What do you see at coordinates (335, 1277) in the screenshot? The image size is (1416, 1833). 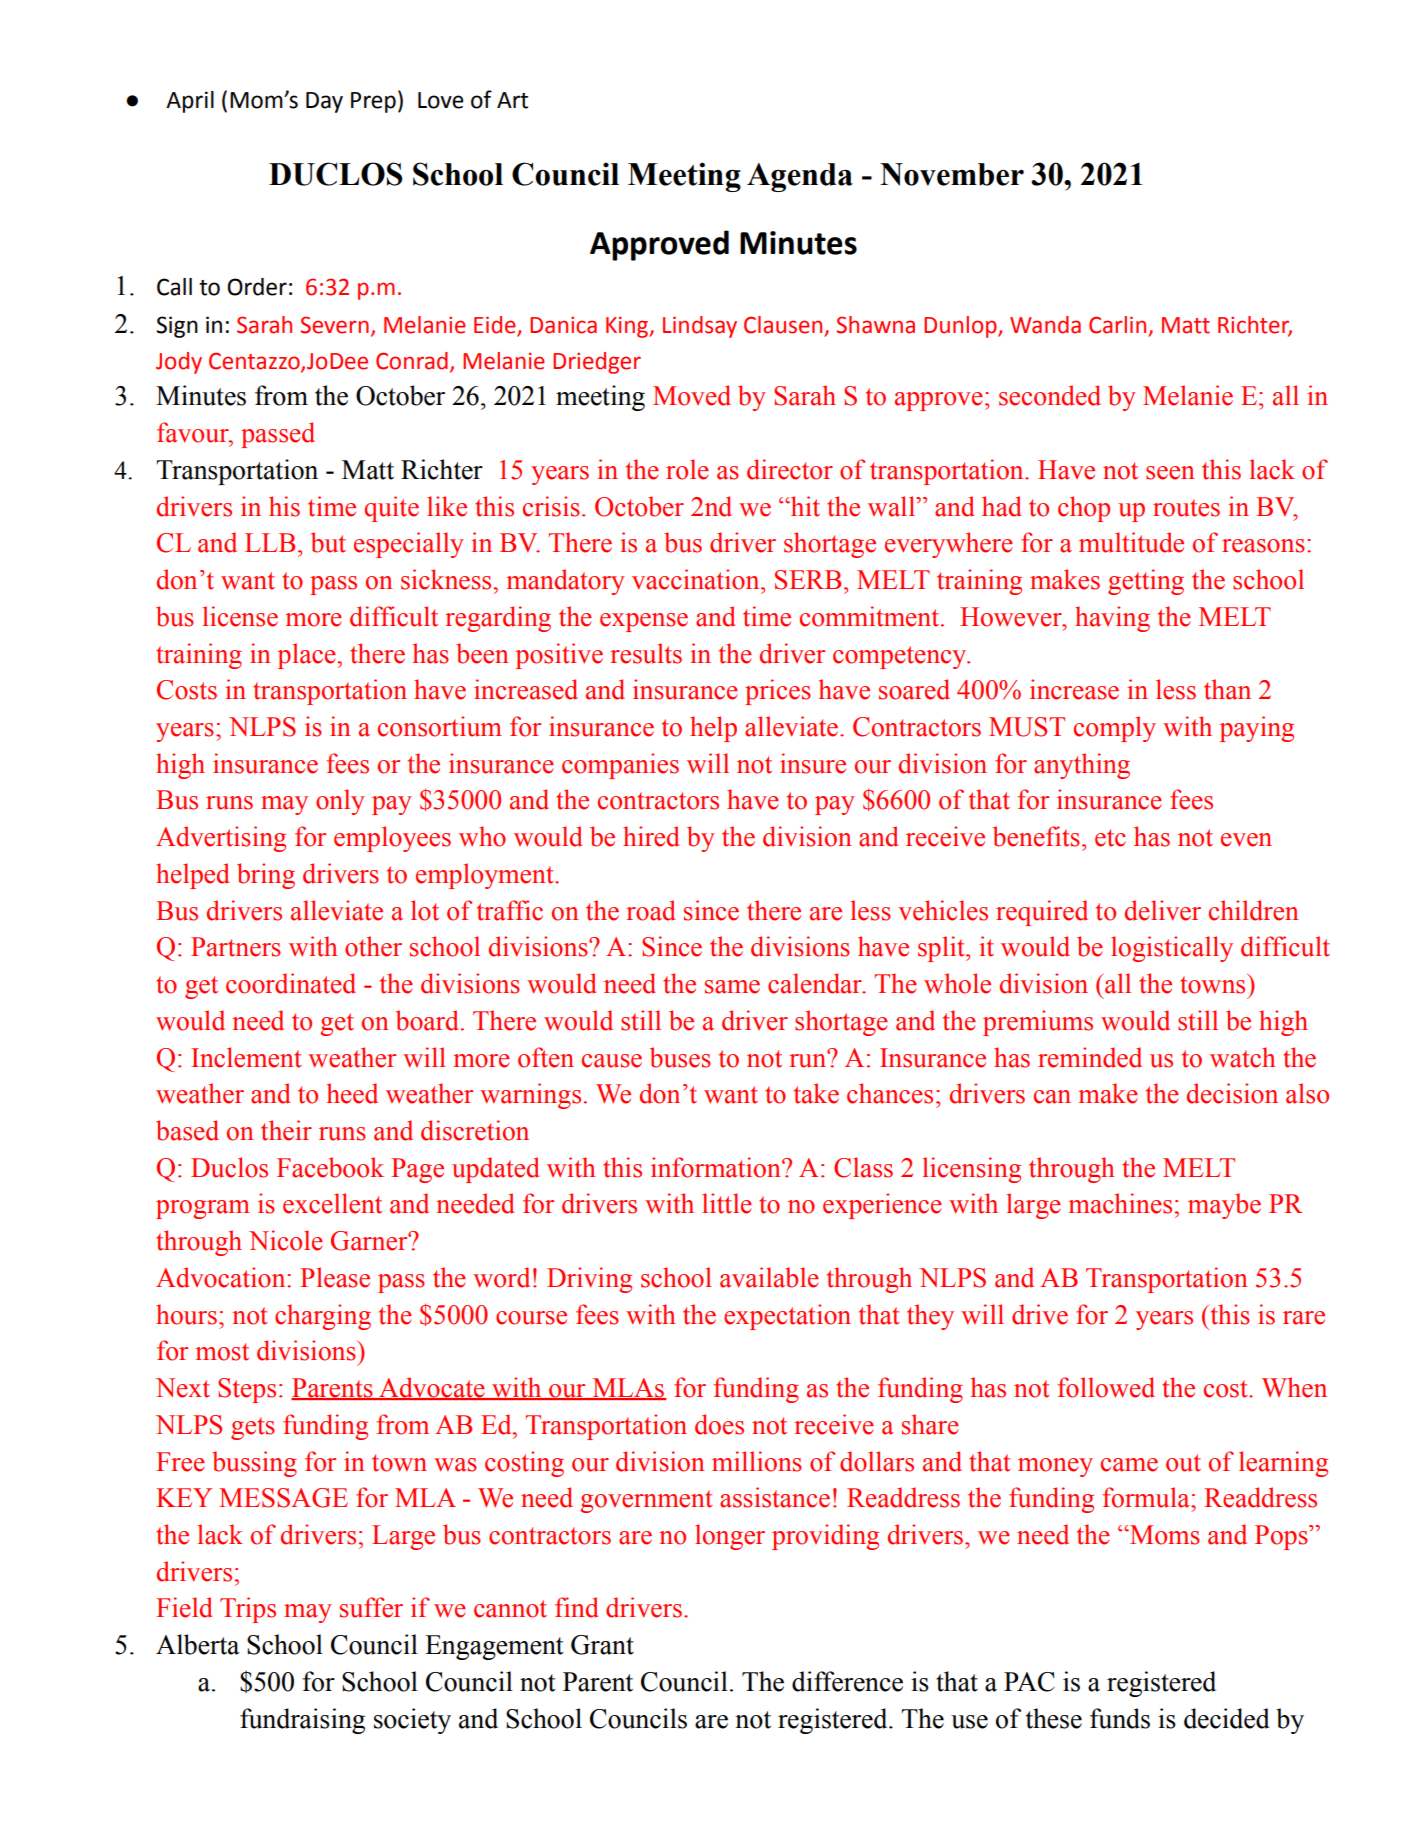 I see `Please` at bounding box center [335, 1277].
